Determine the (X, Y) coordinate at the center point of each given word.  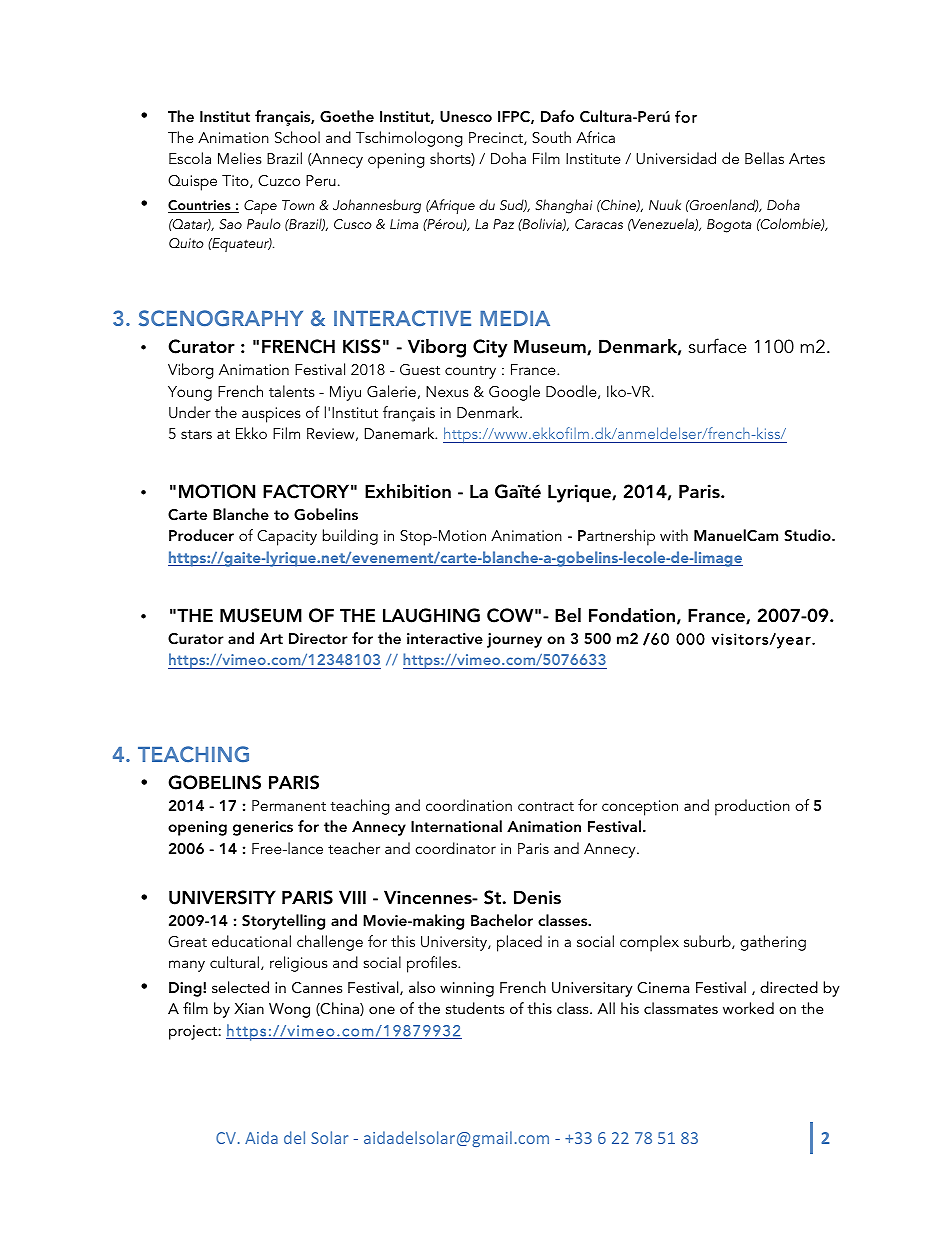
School (297, 137)
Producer (201, 535)
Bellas (764, 158)
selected (240, 987)
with (674, 535)
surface (718, 346)
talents (292, 391)
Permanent (289, 805)
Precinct (497, 138)
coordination (469, 805)
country (470, 372)
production (752, 807)
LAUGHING (431, 615)
